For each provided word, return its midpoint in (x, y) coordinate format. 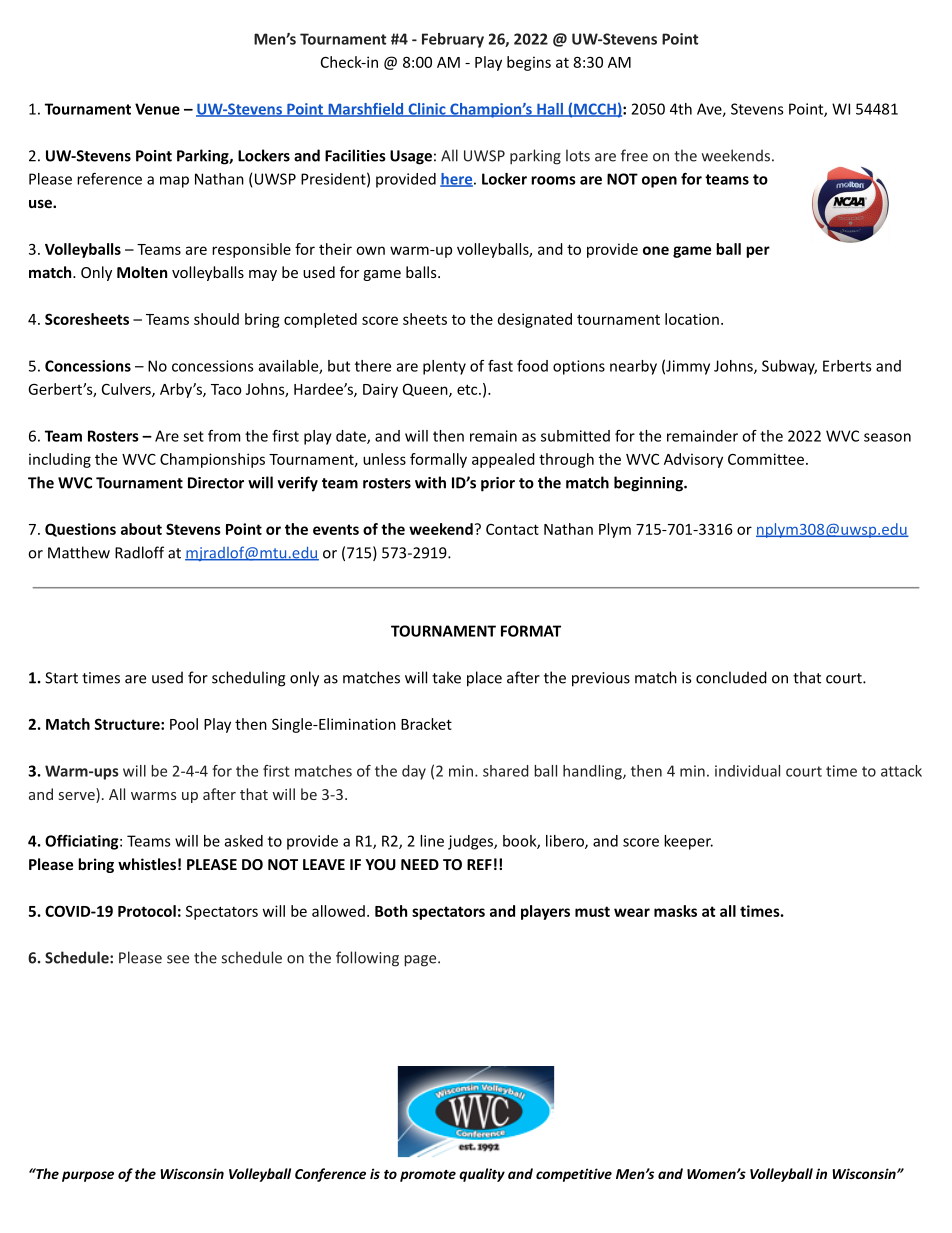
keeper (688, 842)
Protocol (147, 911)
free (634, 155)
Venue (157, 109)
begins (529, 63)
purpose (88, 1176)
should (216, 319)
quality (482, 1175)
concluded (731, 677)
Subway (789, 367)
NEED (420, 864)
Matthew (79, 552)
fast (500, 366)
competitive (574, 1175)
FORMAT (531, 631)
